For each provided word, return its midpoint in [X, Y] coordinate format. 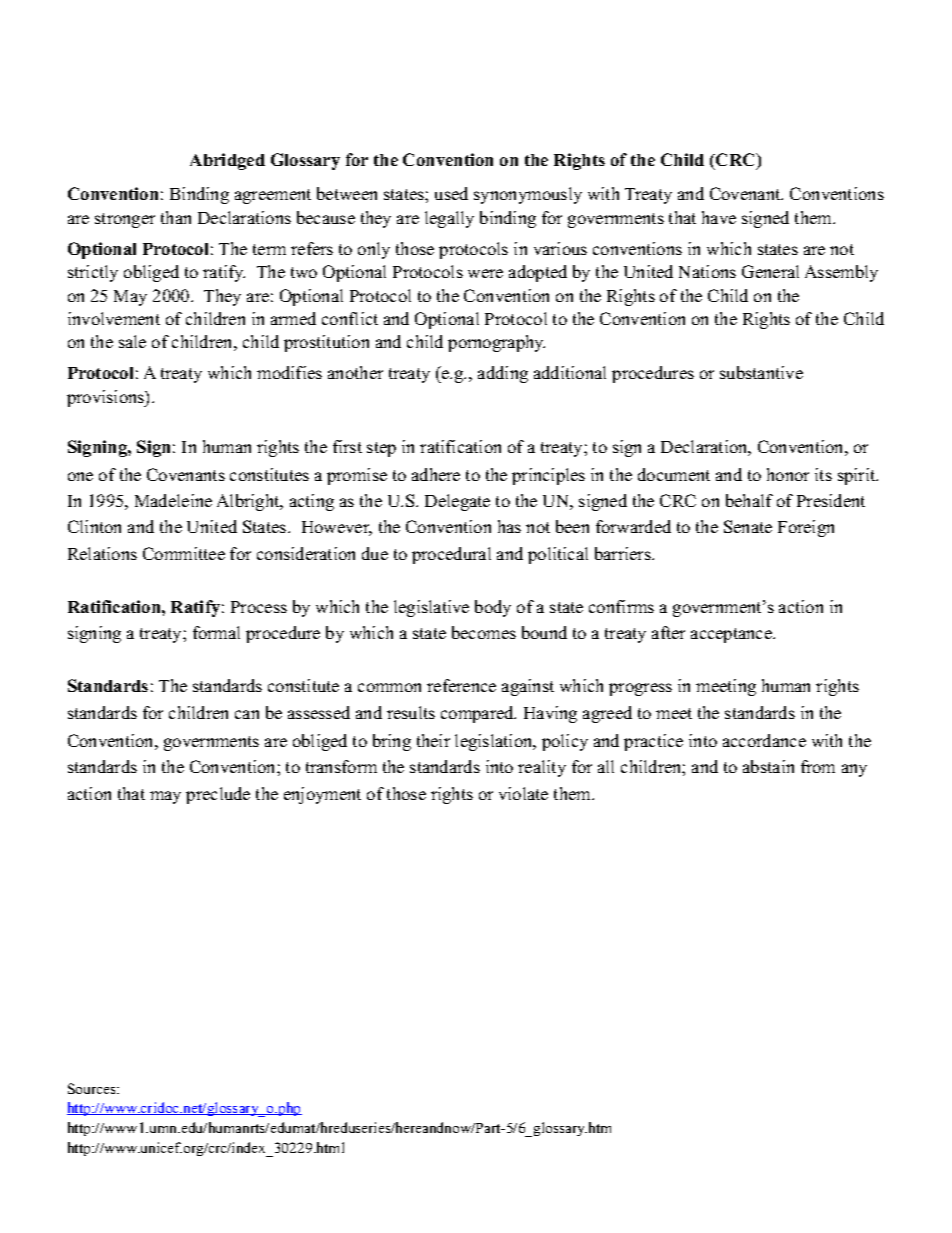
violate [523, 793]
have [719, 217]
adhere [436, 474]
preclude [218, 795]
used [451, 193]
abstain [768, 766]
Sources [93, 1088]
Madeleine [173, 500]
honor [788, 474]
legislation [495, 742]
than [176, 217]
